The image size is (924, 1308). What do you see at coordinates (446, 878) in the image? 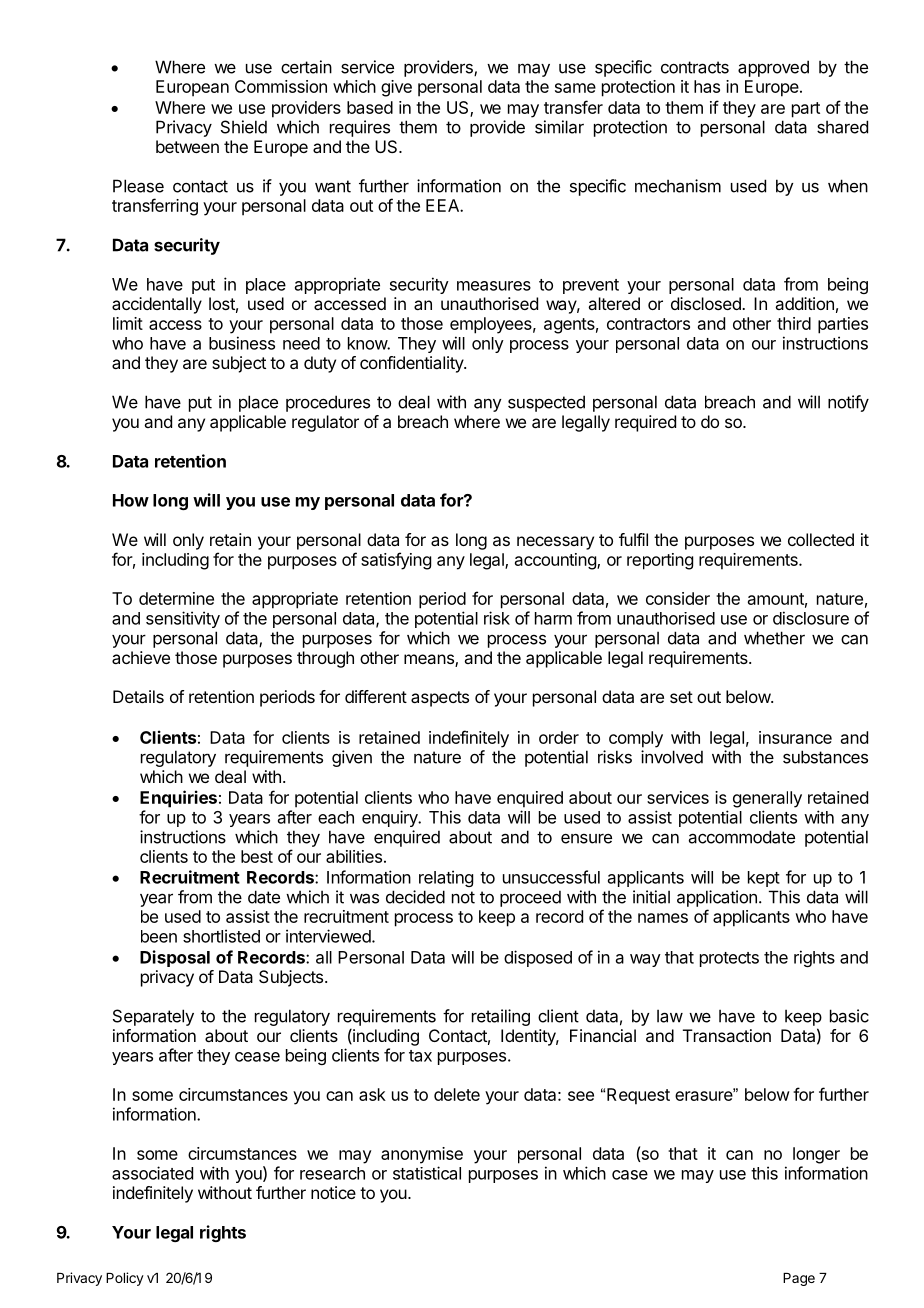
I see `relating` at bounding box center [446, 878].
